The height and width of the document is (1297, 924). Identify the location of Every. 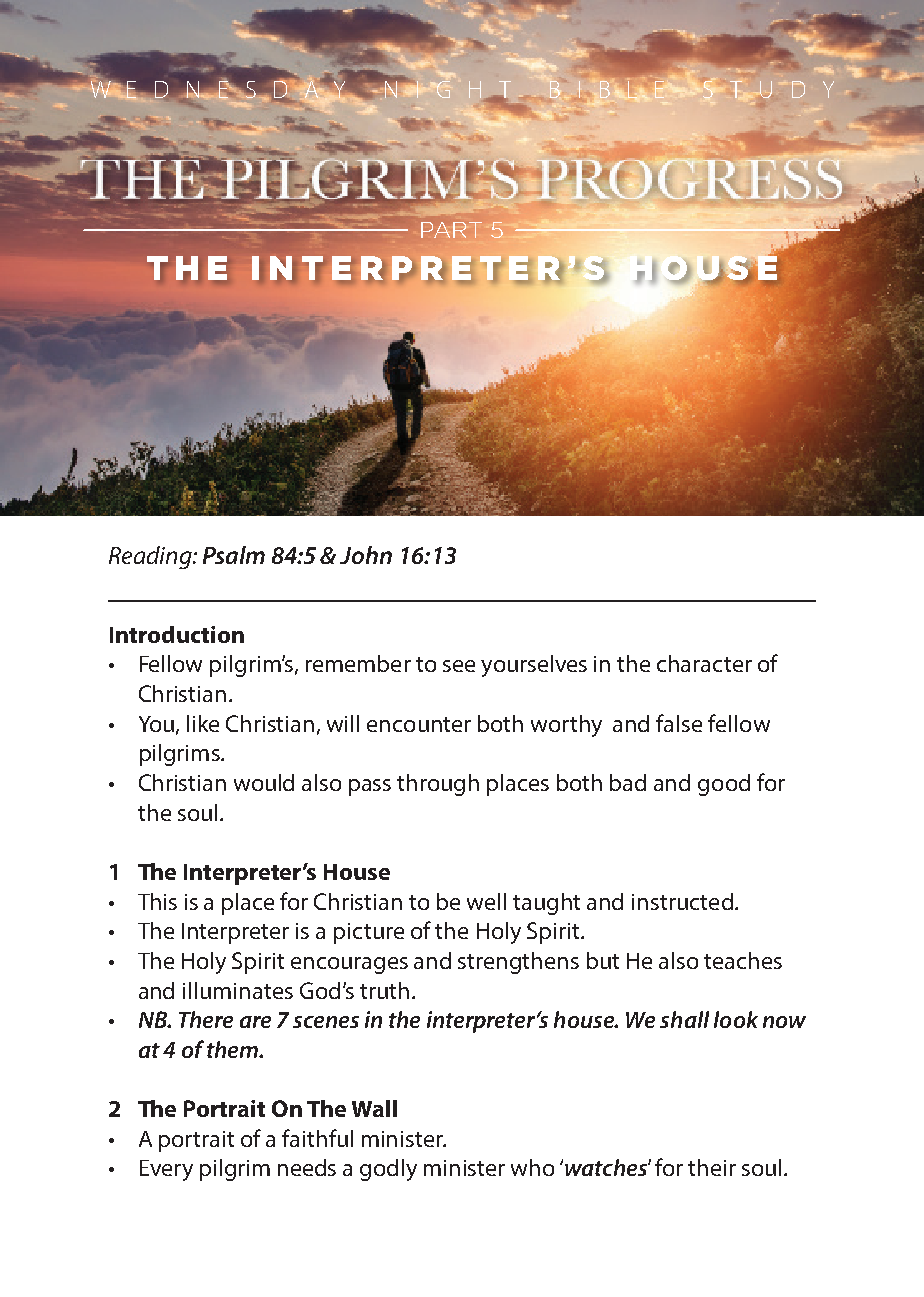
(166, 1170).
